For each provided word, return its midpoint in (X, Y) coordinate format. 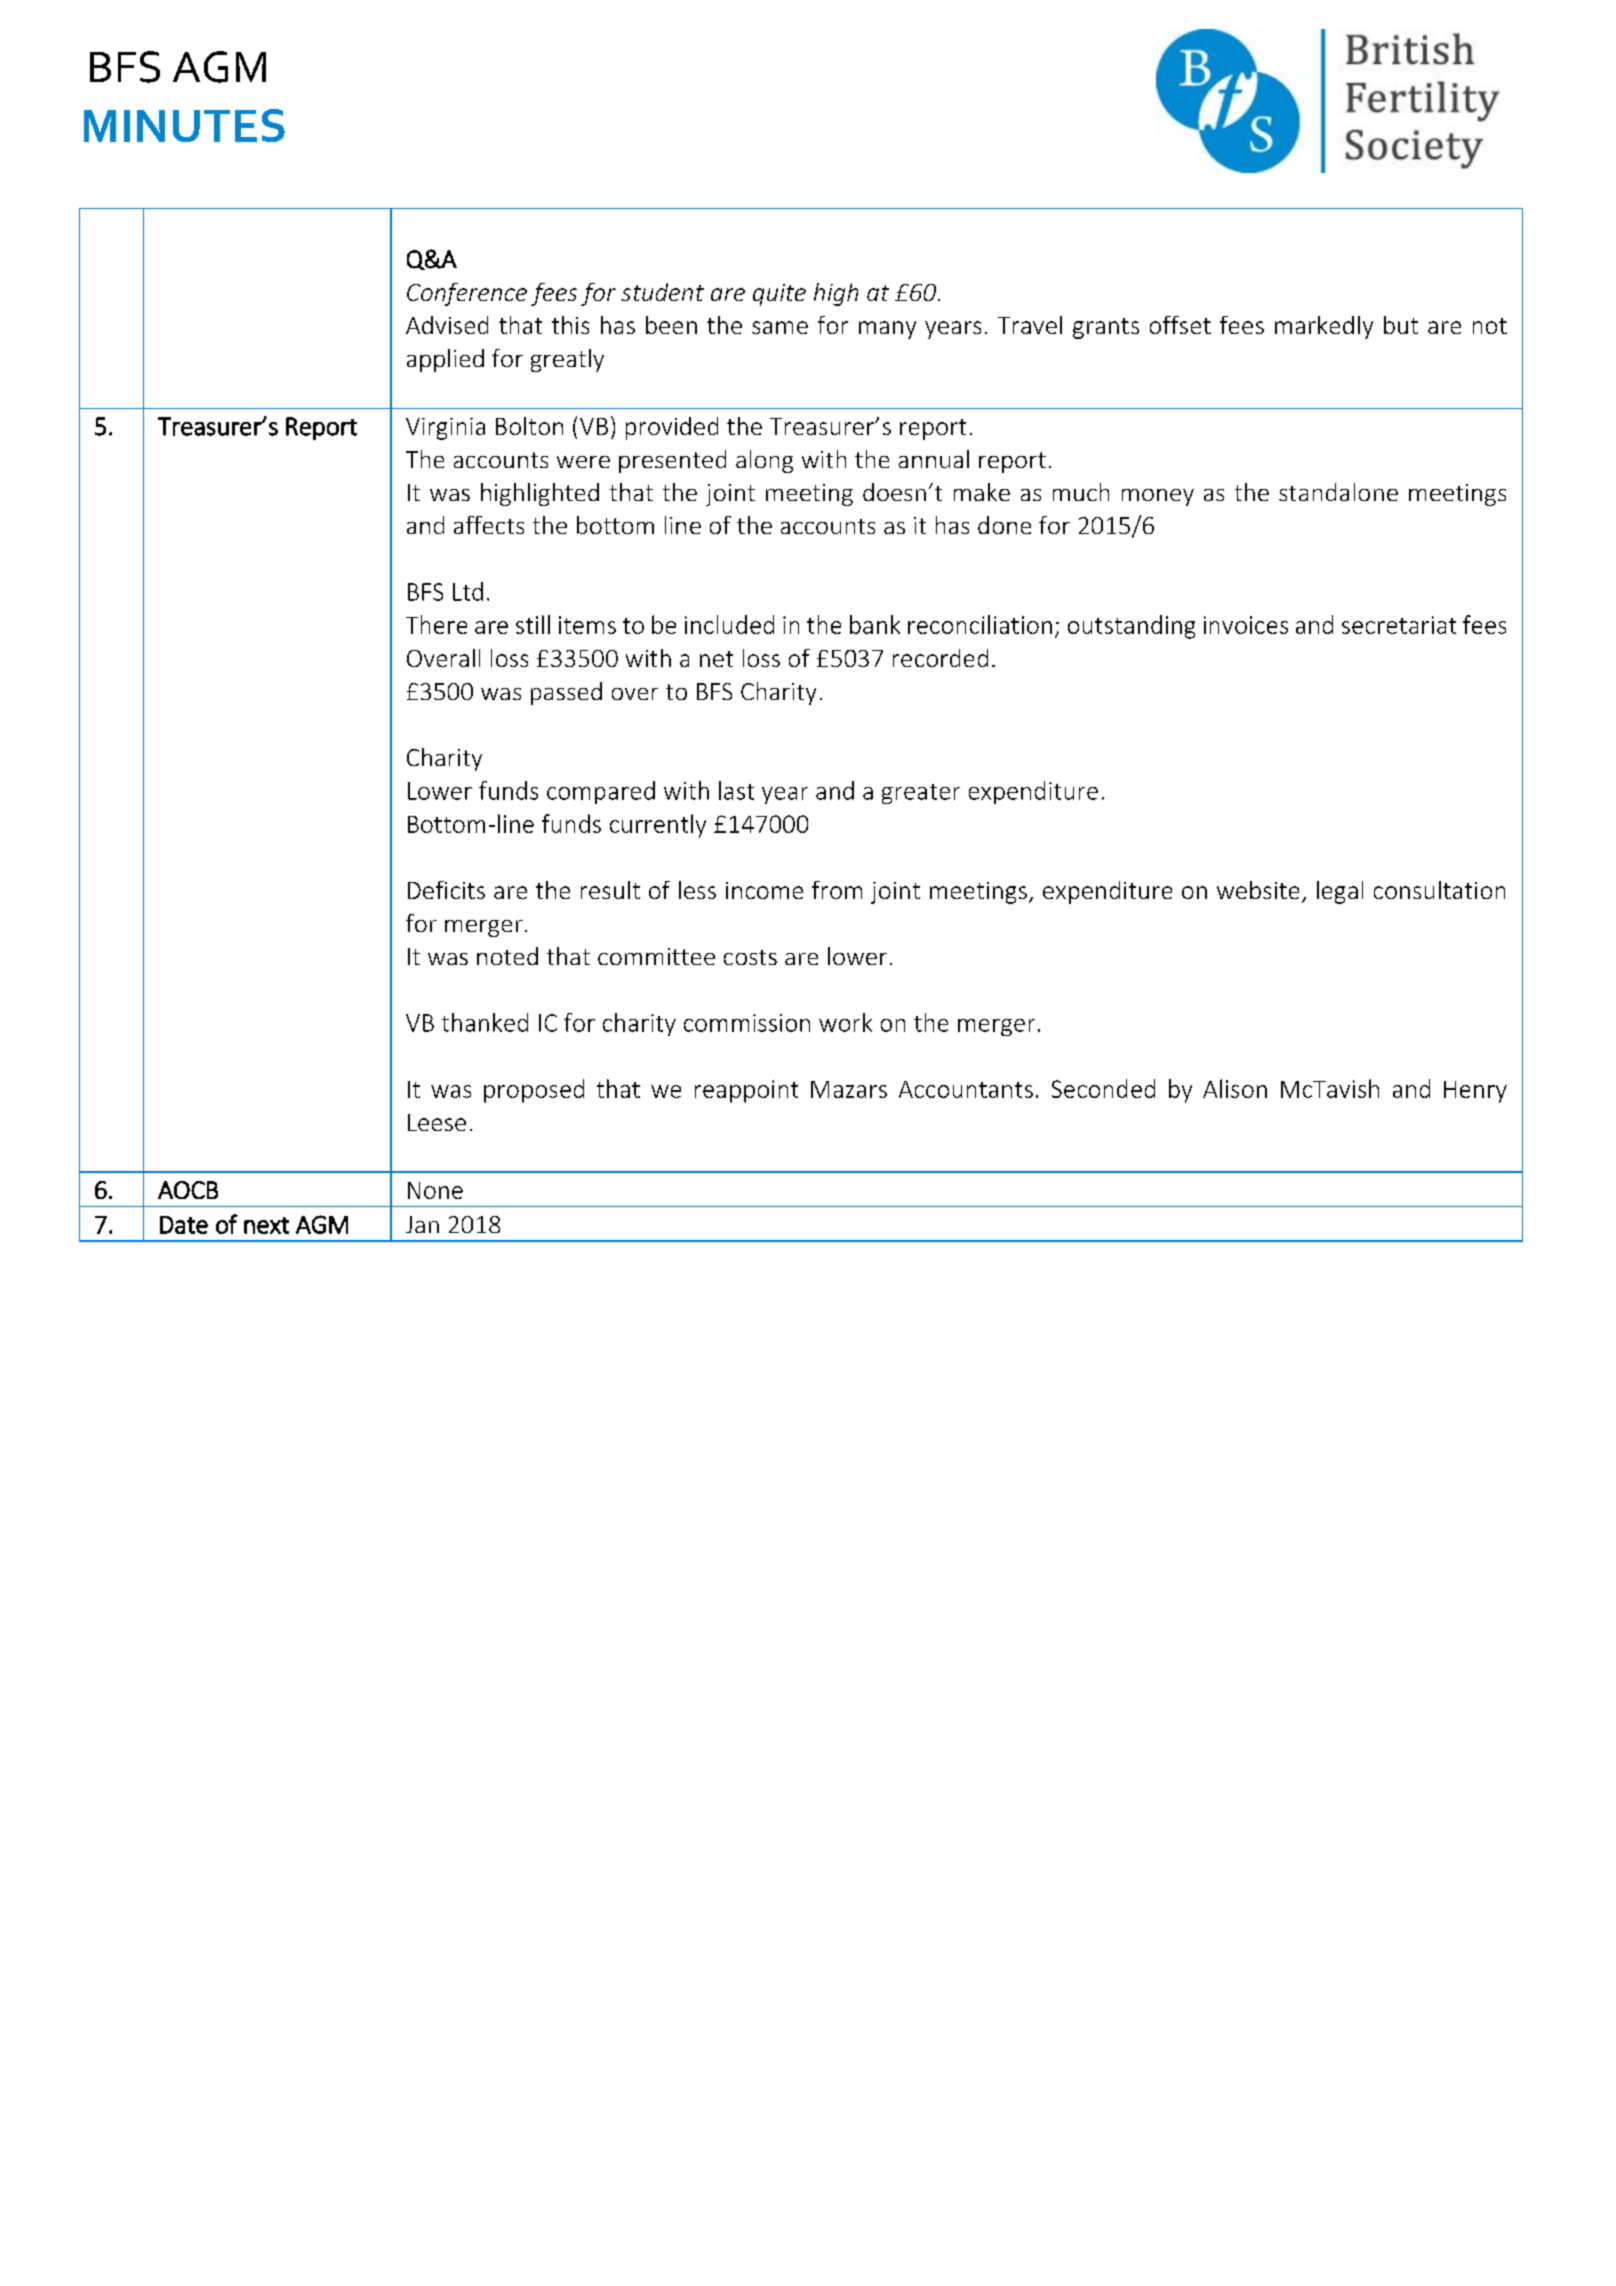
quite (779, 295)
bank (875, 624)
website (1258, 890)
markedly (1324, 327)
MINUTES (184, 125)
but (1401, 325)
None (435, 1190)
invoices (1246, 625)
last (736, 790)
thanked (485, 1022)
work (845, 1022)
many (887, 330)
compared (601, 792)
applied (445, 360)
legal (1340, 892)
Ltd (468, 591)
